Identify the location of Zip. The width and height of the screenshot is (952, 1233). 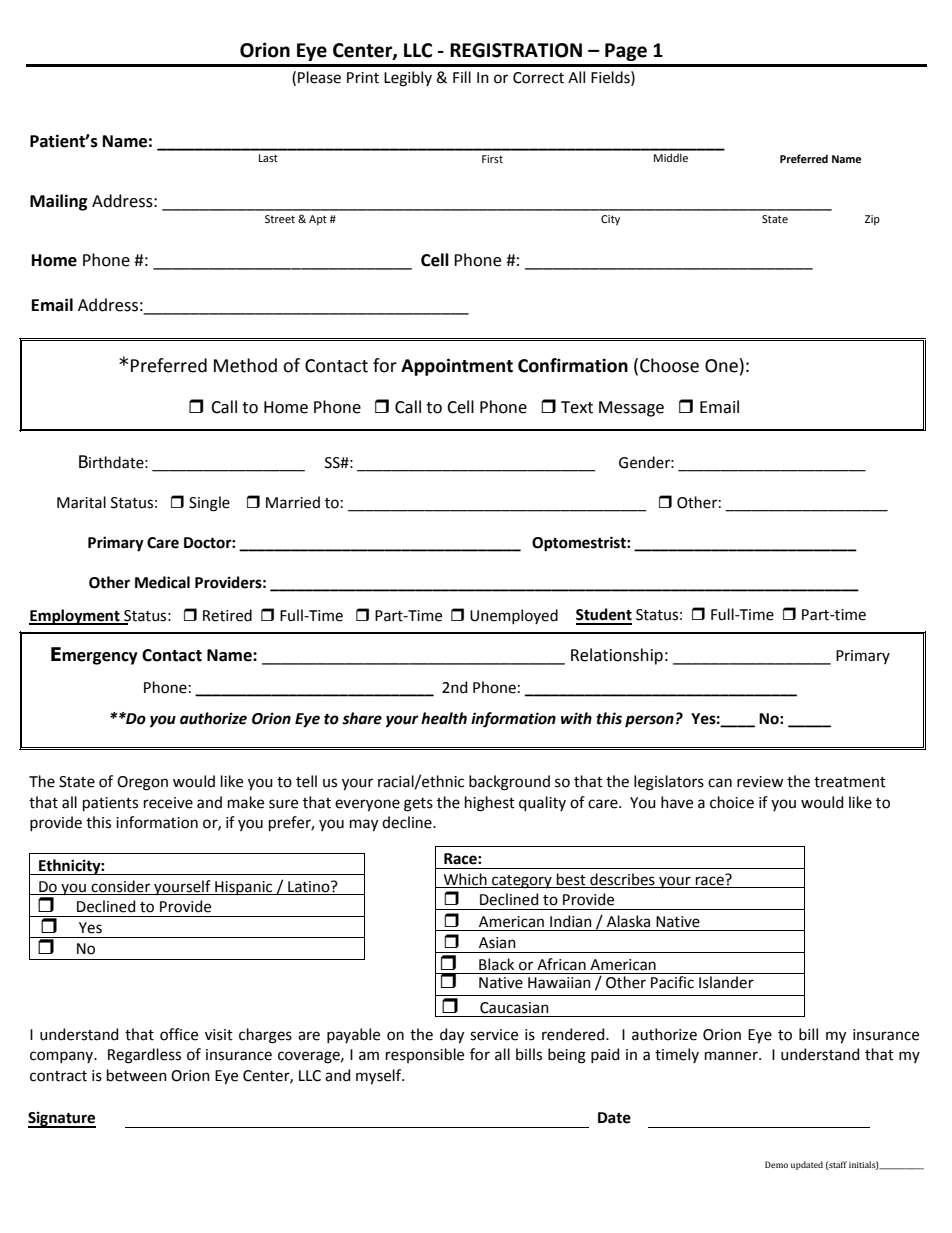
(872, 220).
